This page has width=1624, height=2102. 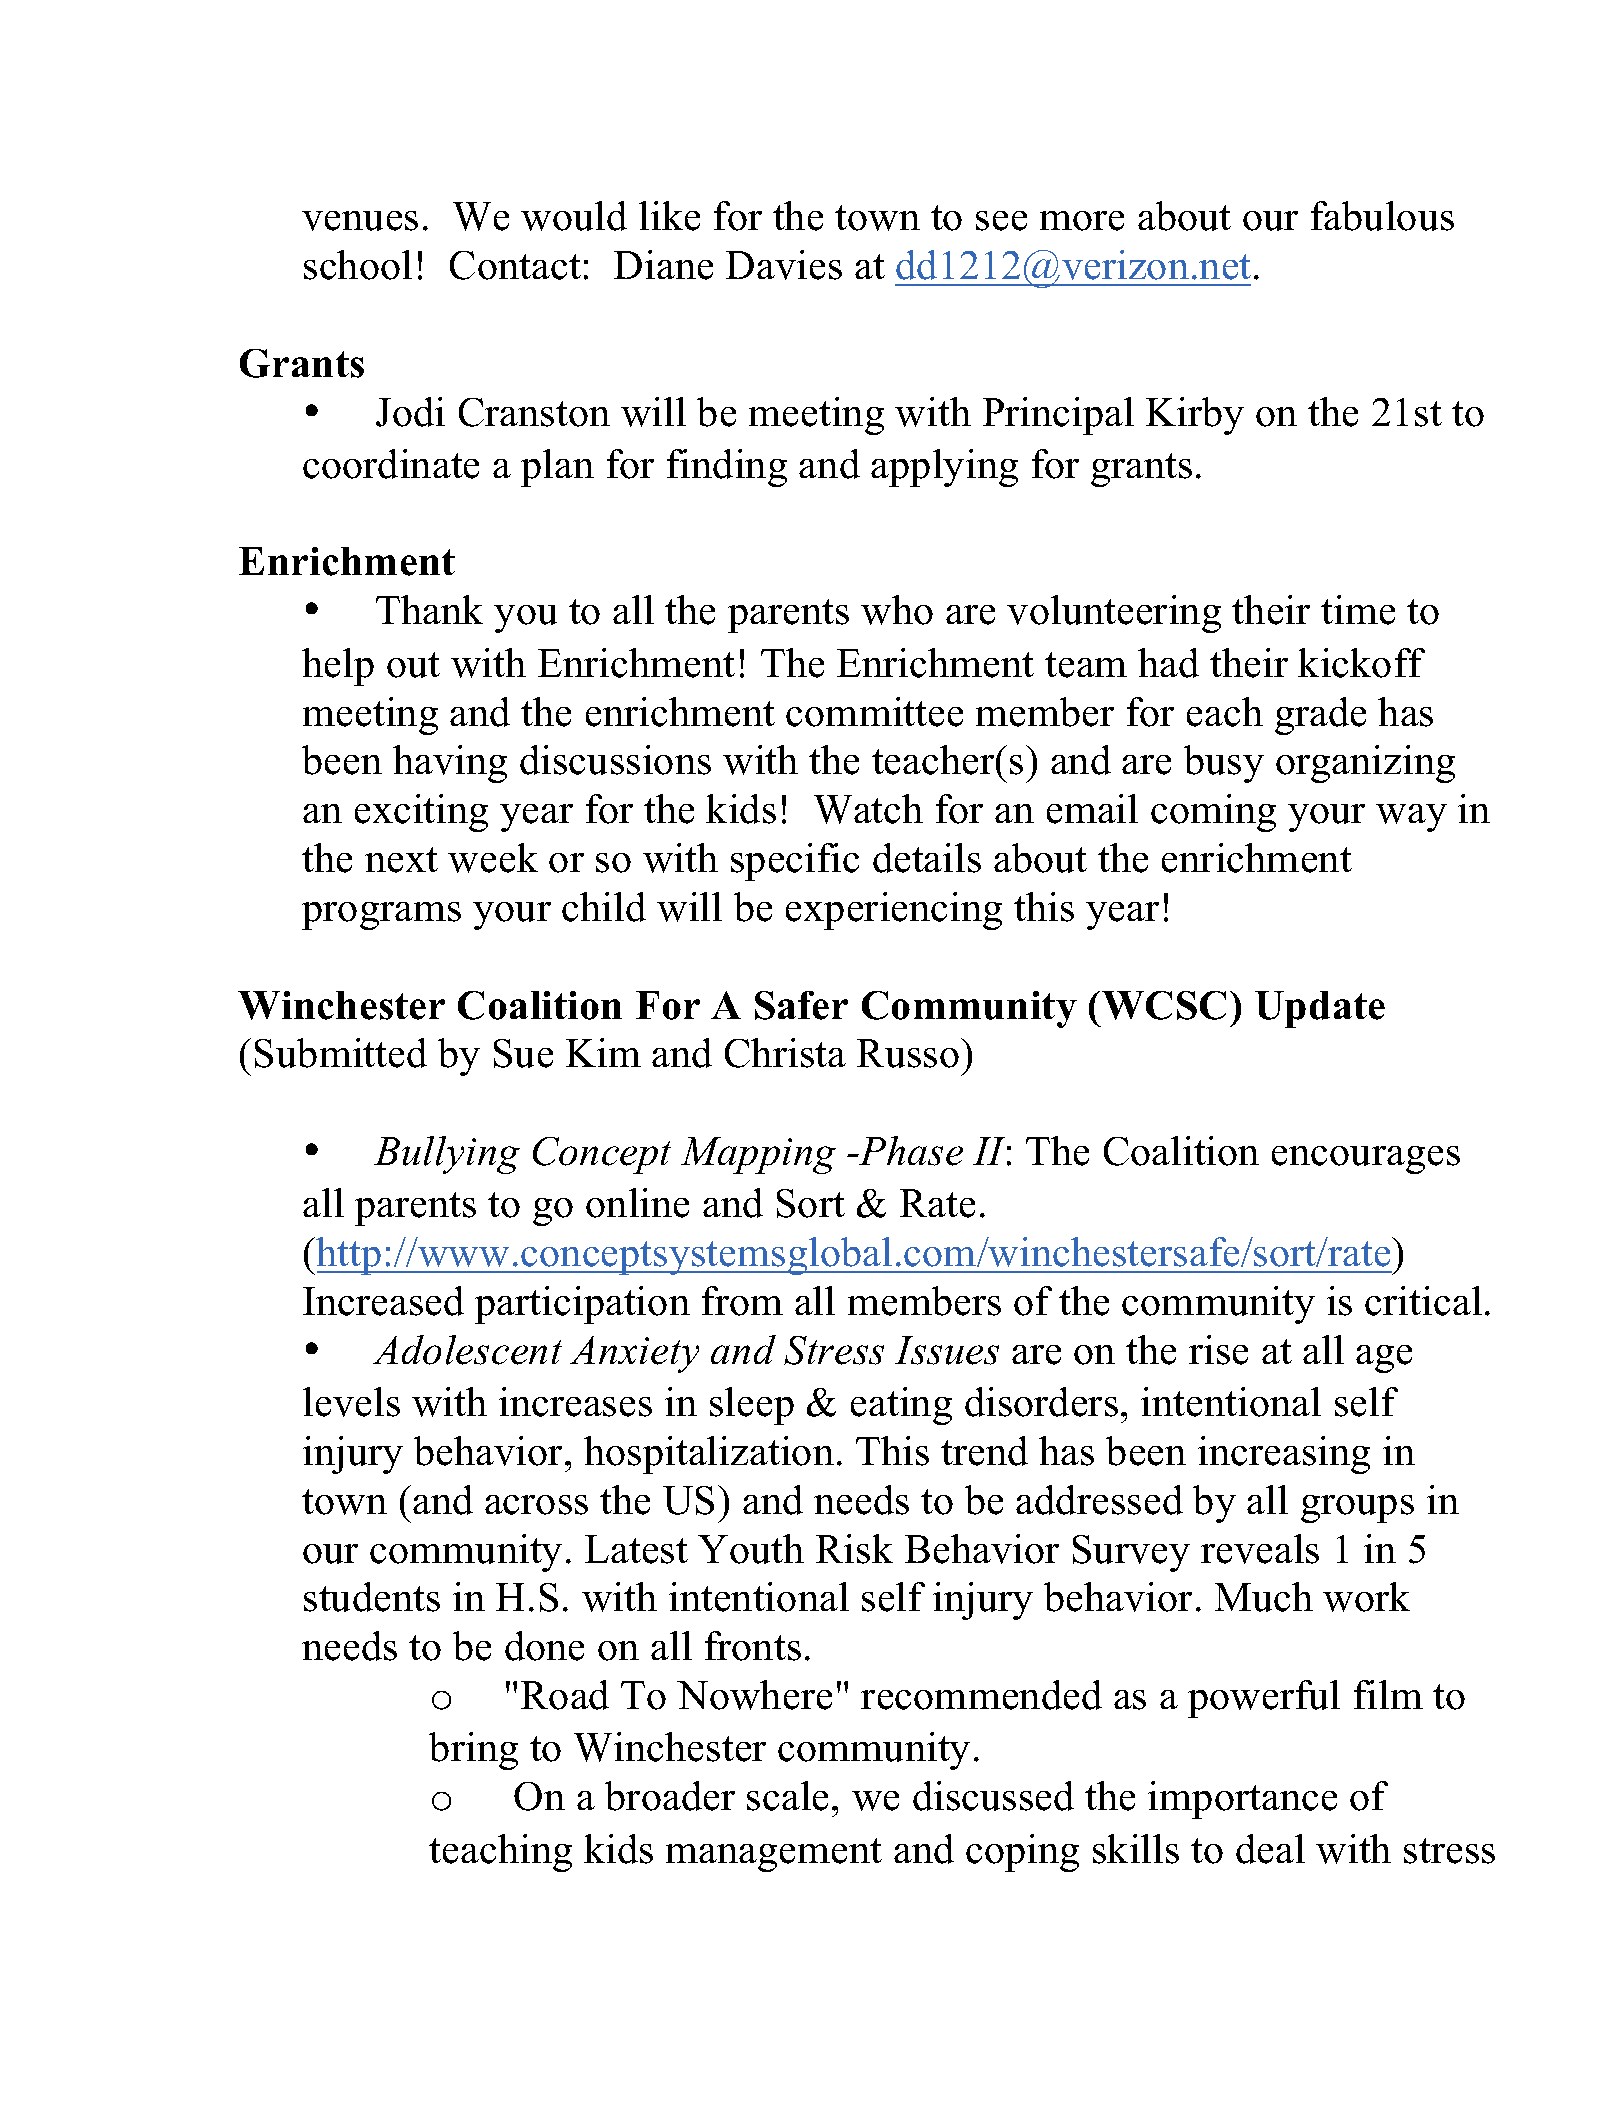 What do you see at coordinates (473, 1751) in the page?
I see `bring` at bounding box center [473, 1751].
